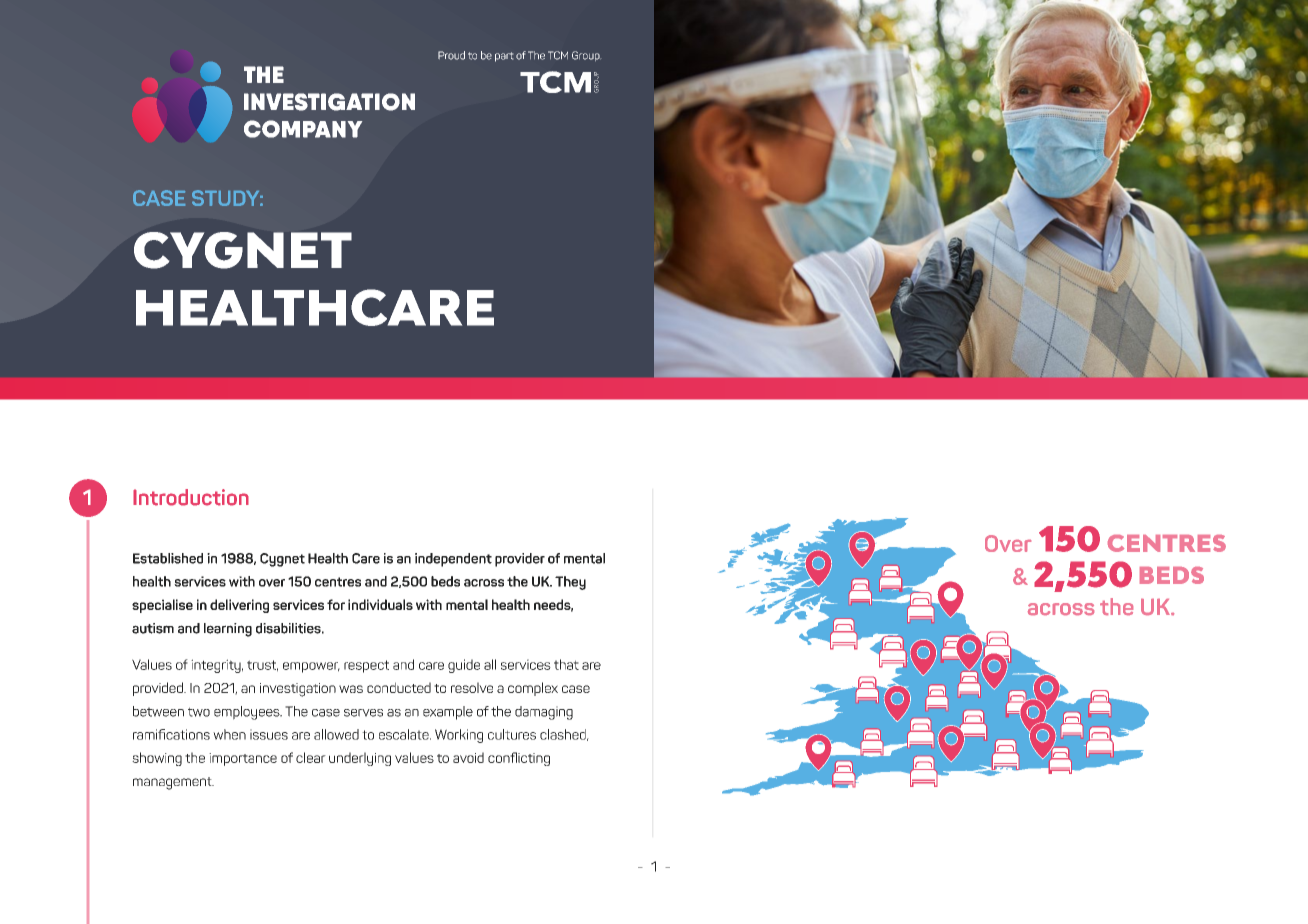  What do you see at coordinates (191, 497) in the page?
I see `Introduction` at bounding box center [191, 497].
